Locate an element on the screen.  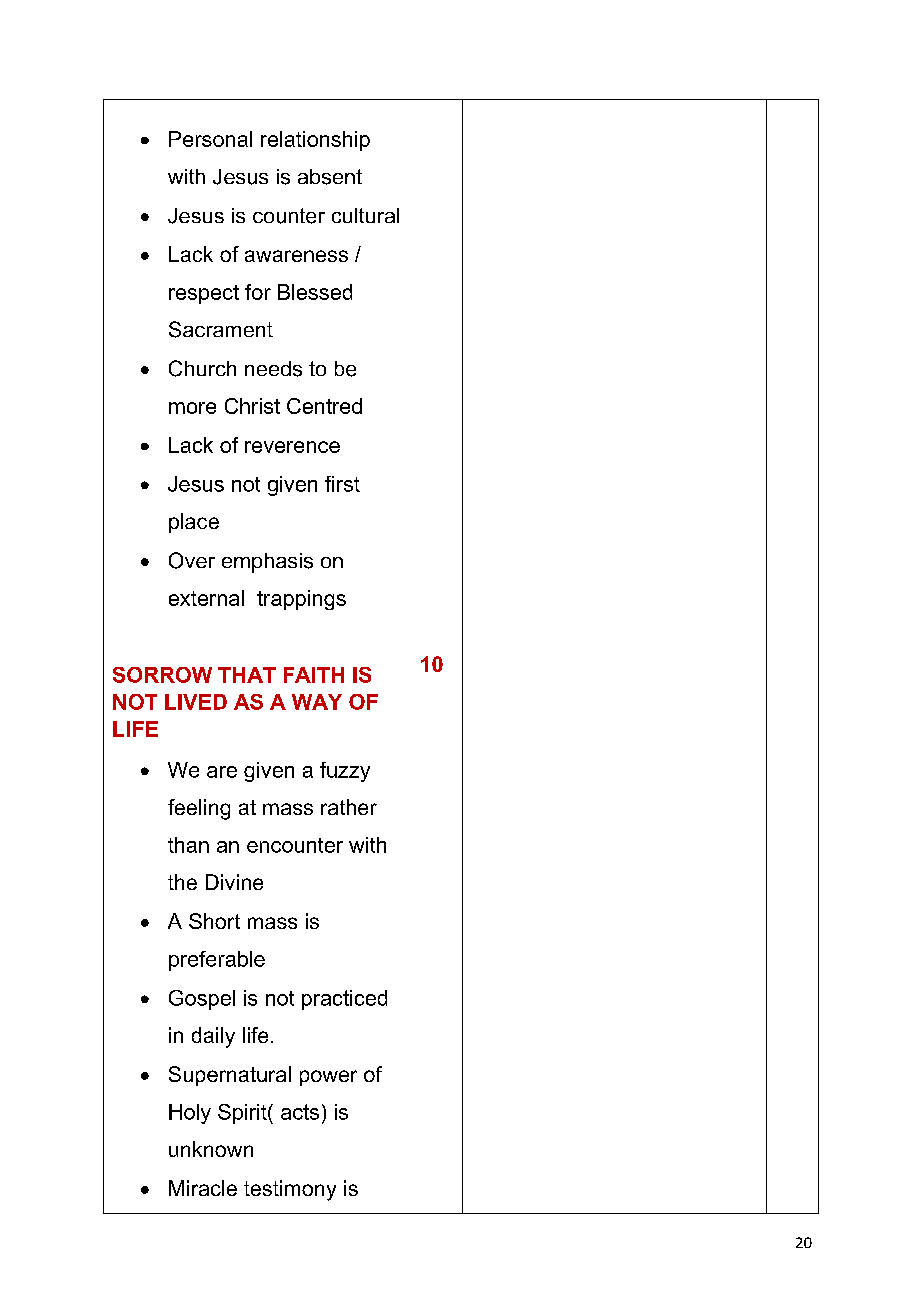
than is located at coordinates (188, 845).
